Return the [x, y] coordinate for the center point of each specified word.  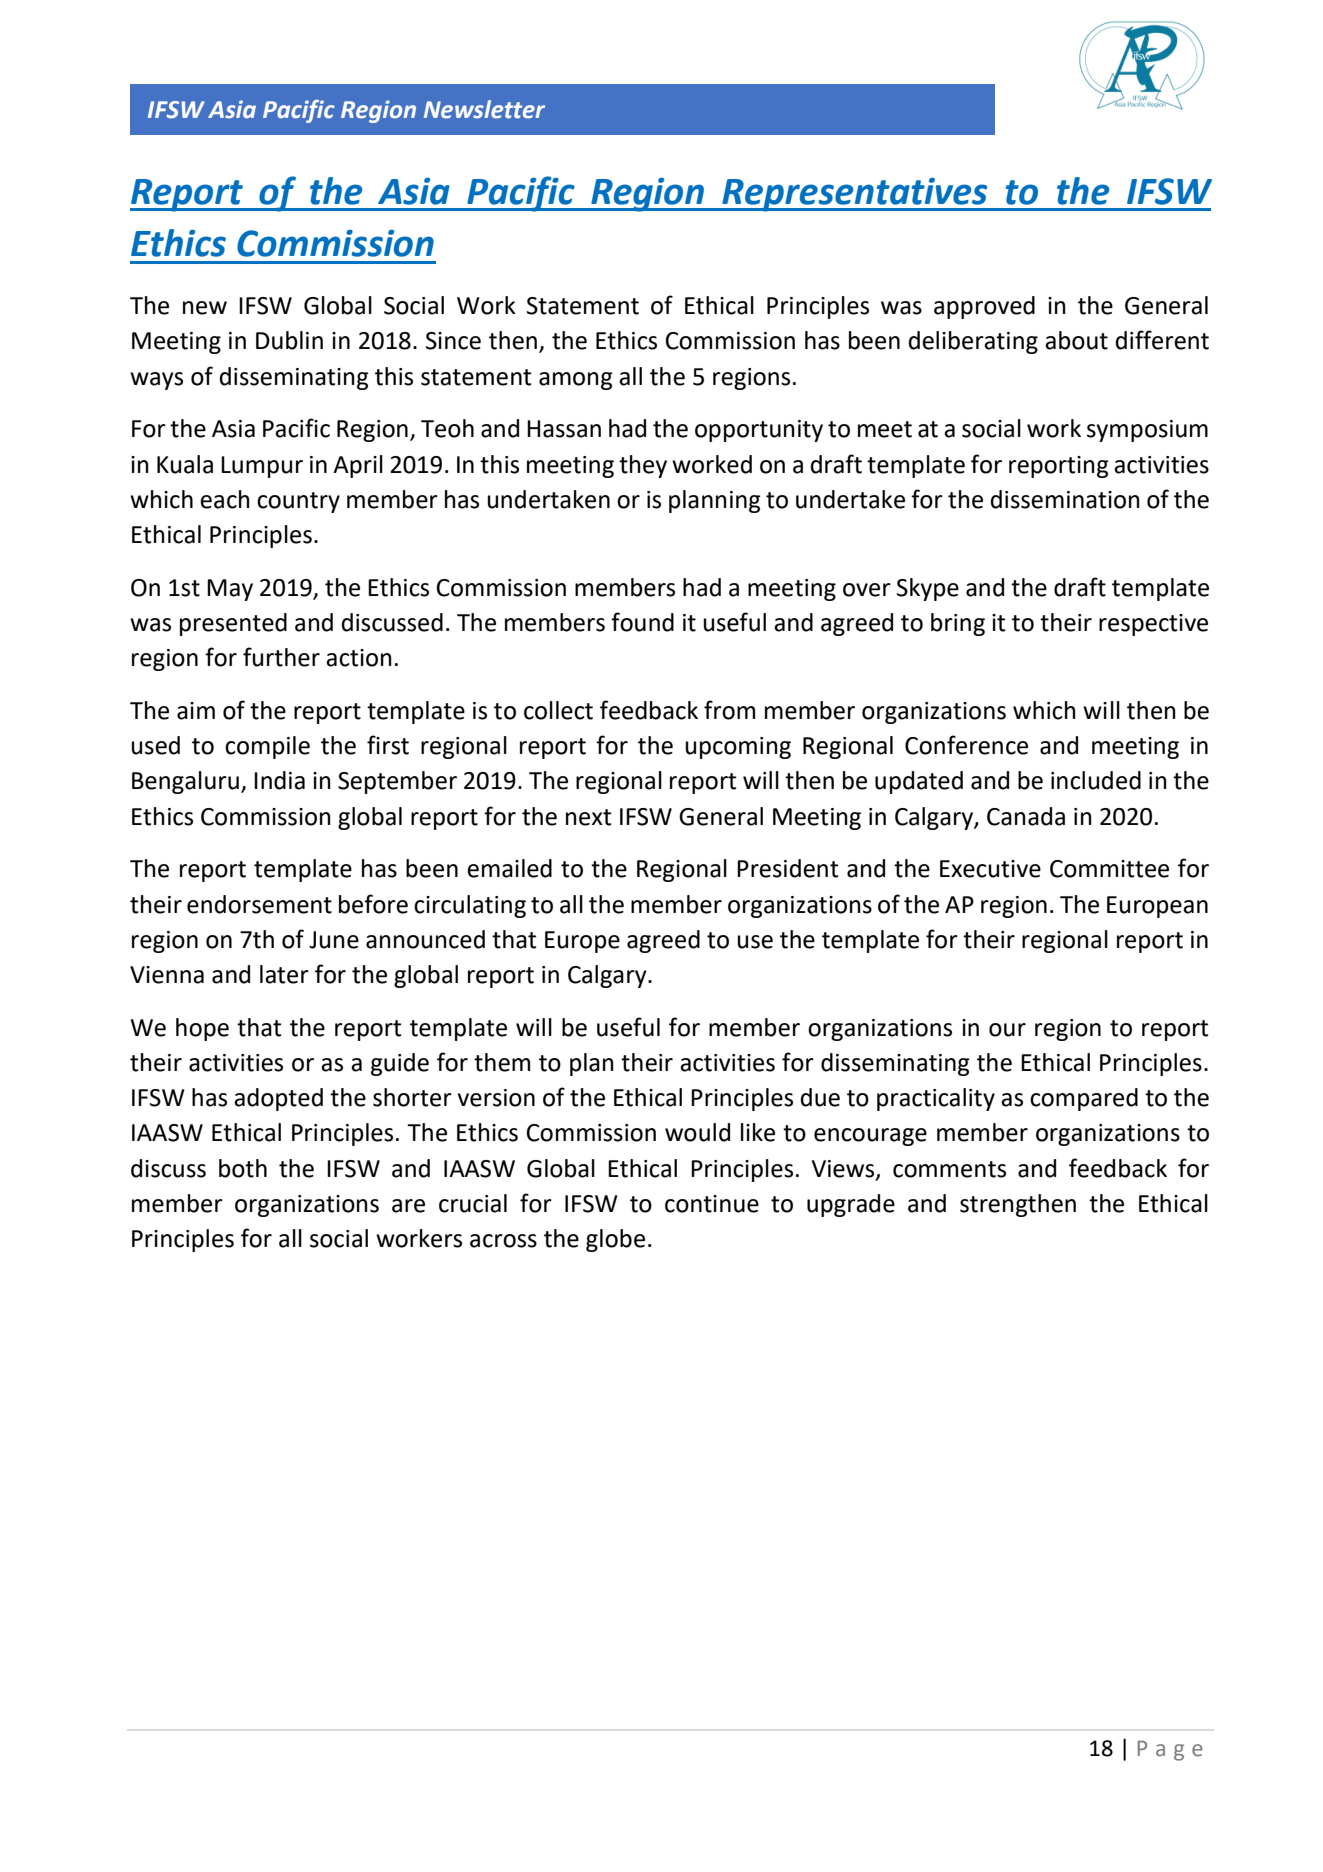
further [281, 657]
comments [949, 1169]
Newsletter [484, 109]
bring [958, 624]
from [729, 710]
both [243, 1168]
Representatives [855, 195]
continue [712, 1204]
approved [984, 307]
